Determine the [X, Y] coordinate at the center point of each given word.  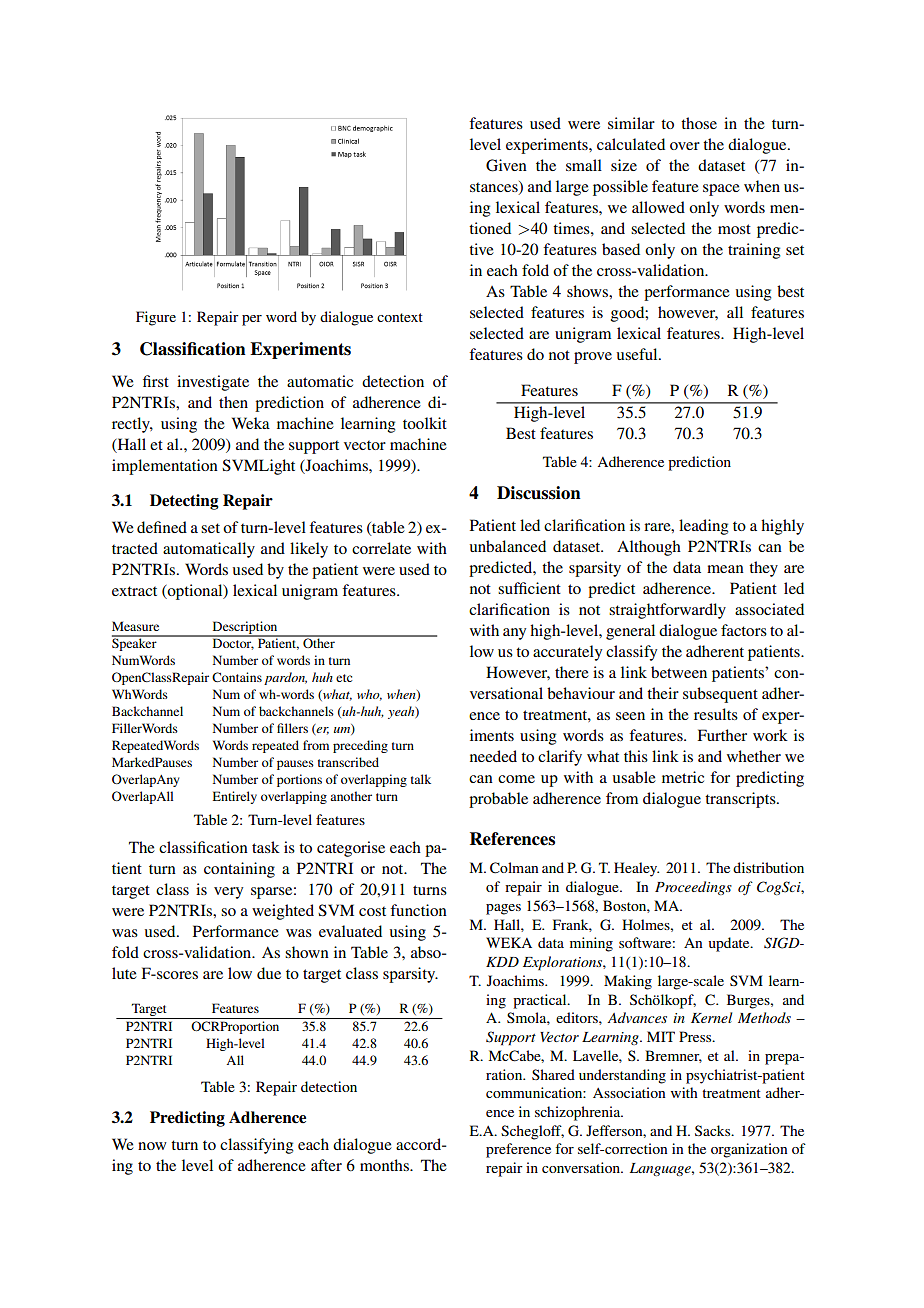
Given [506, 165]
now [152, 1146]
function [418, 910]
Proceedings [693, 888]
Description [245, 628]
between [679, 672]
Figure [156, 318]
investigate [213, 383]
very [228, 893]
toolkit [425, 423]
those [699, 123]
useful [638, 354]
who [369, 695]
